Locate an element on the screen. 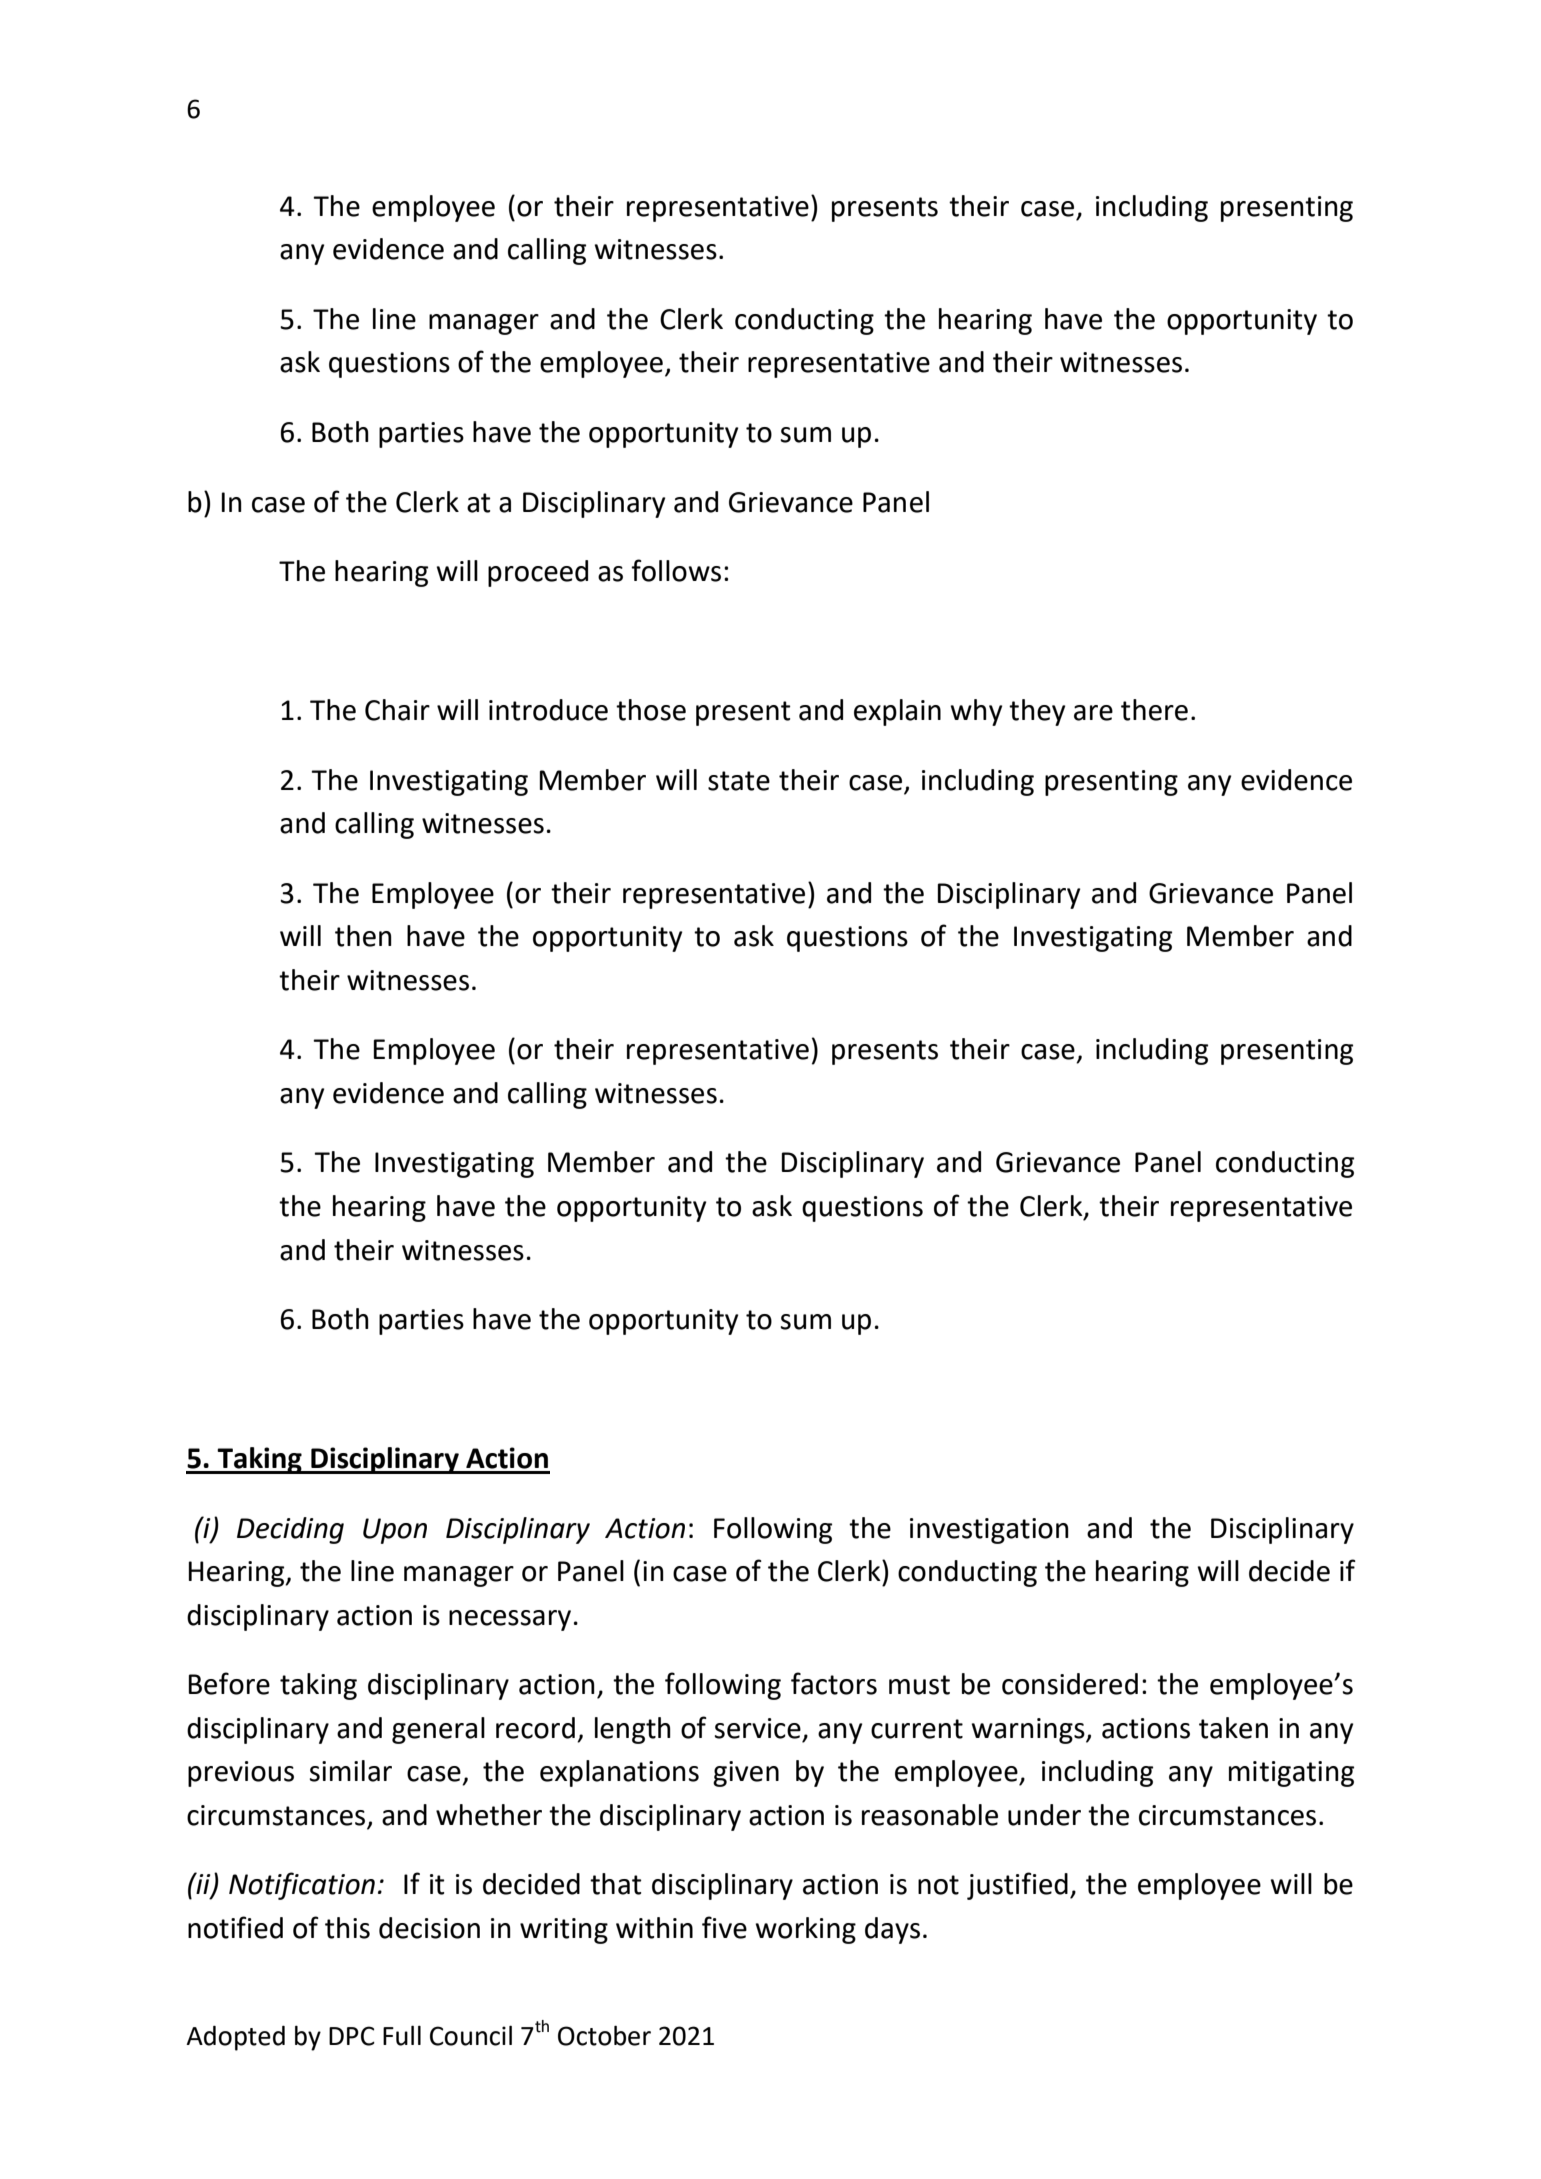 The image size is (1541, 2179). Upon is located at coordinates (395, 1531).
